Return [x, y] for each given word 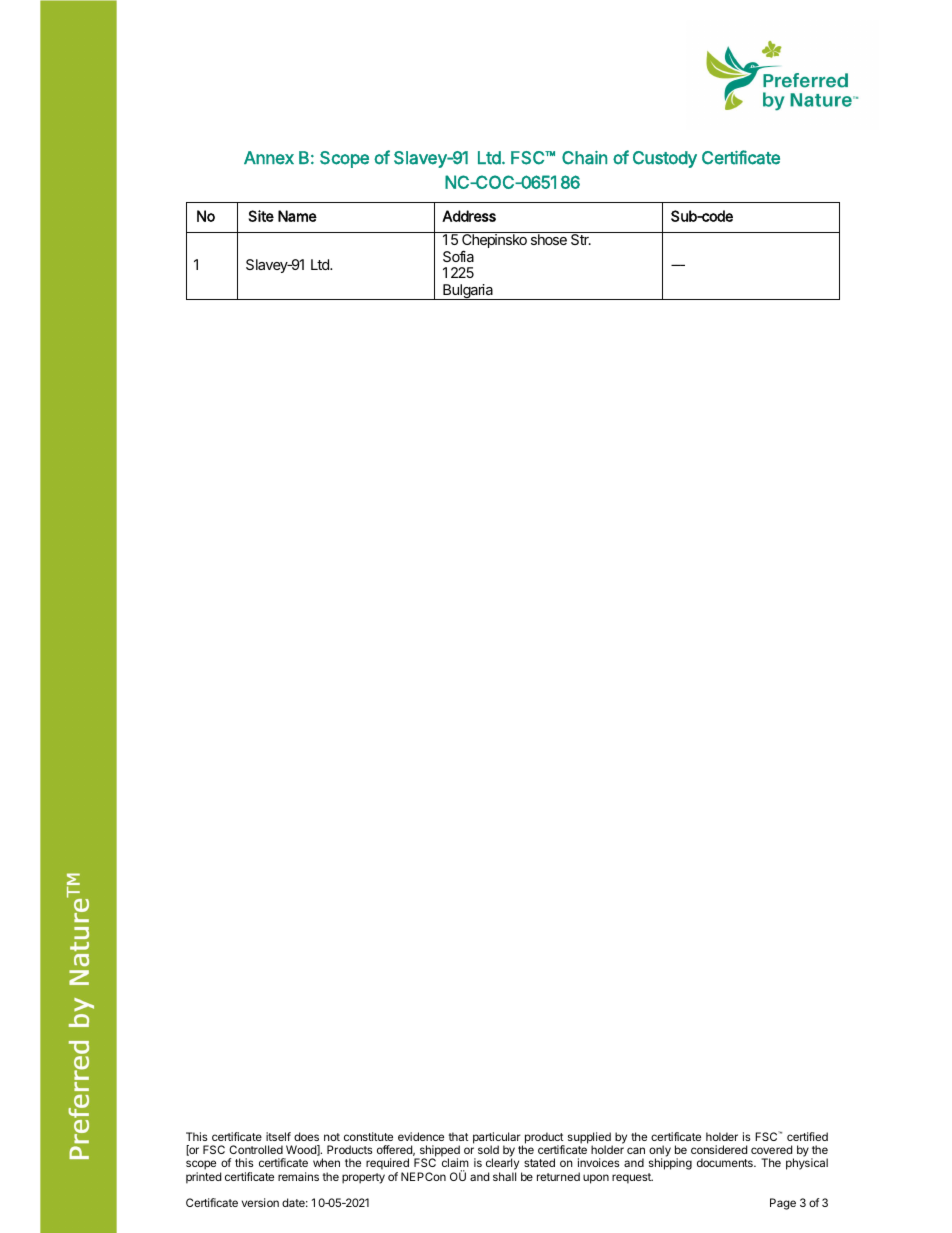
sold [488, 1149]
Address [469, 216]
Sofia [458, 256]
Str [581, 239]
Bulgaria [468, 292]
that [458, 1136]
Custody [665, 159]
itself [278, 1136]
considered [719, 1149]
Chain [584, 158]
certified [807, 1136]
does [306, 1136]
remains [298, 1176]
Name [297, 216]
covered [771, 1149]
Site [261, 216]
